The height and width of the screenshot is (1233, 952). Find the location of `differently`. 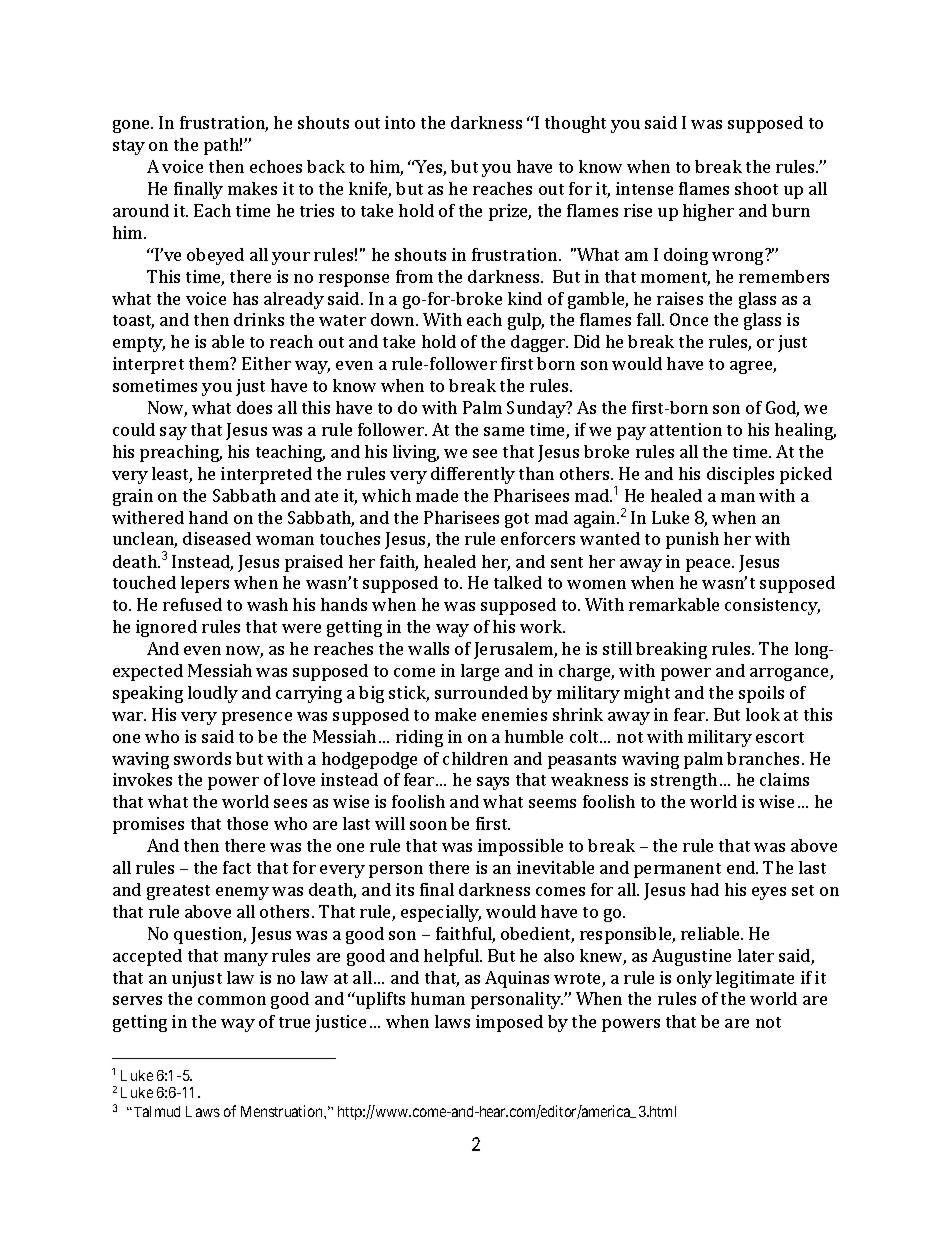

differently is located at coordinates (473, 475).
